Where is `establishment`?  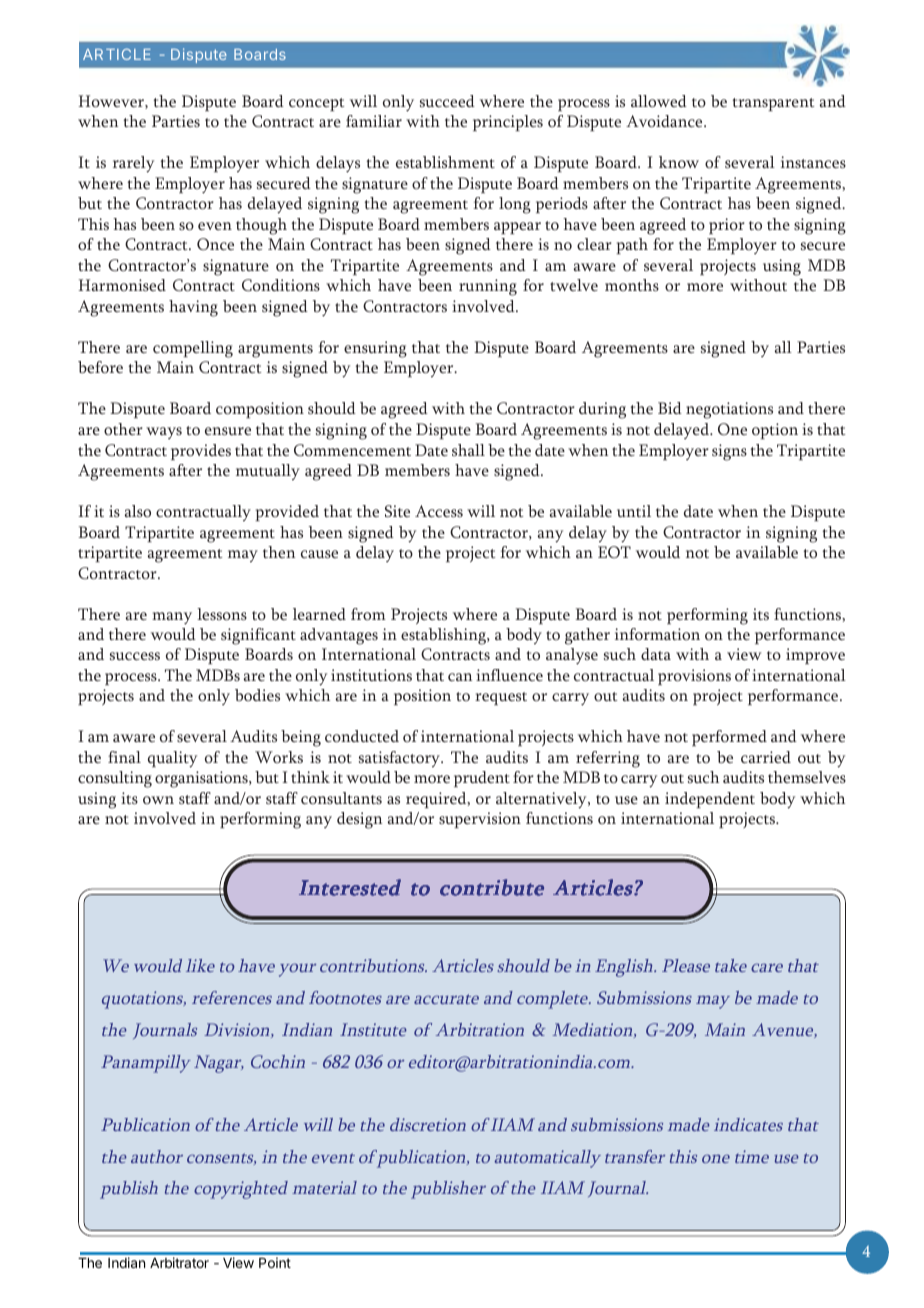
establishment is located at coordinates (445, 162).
